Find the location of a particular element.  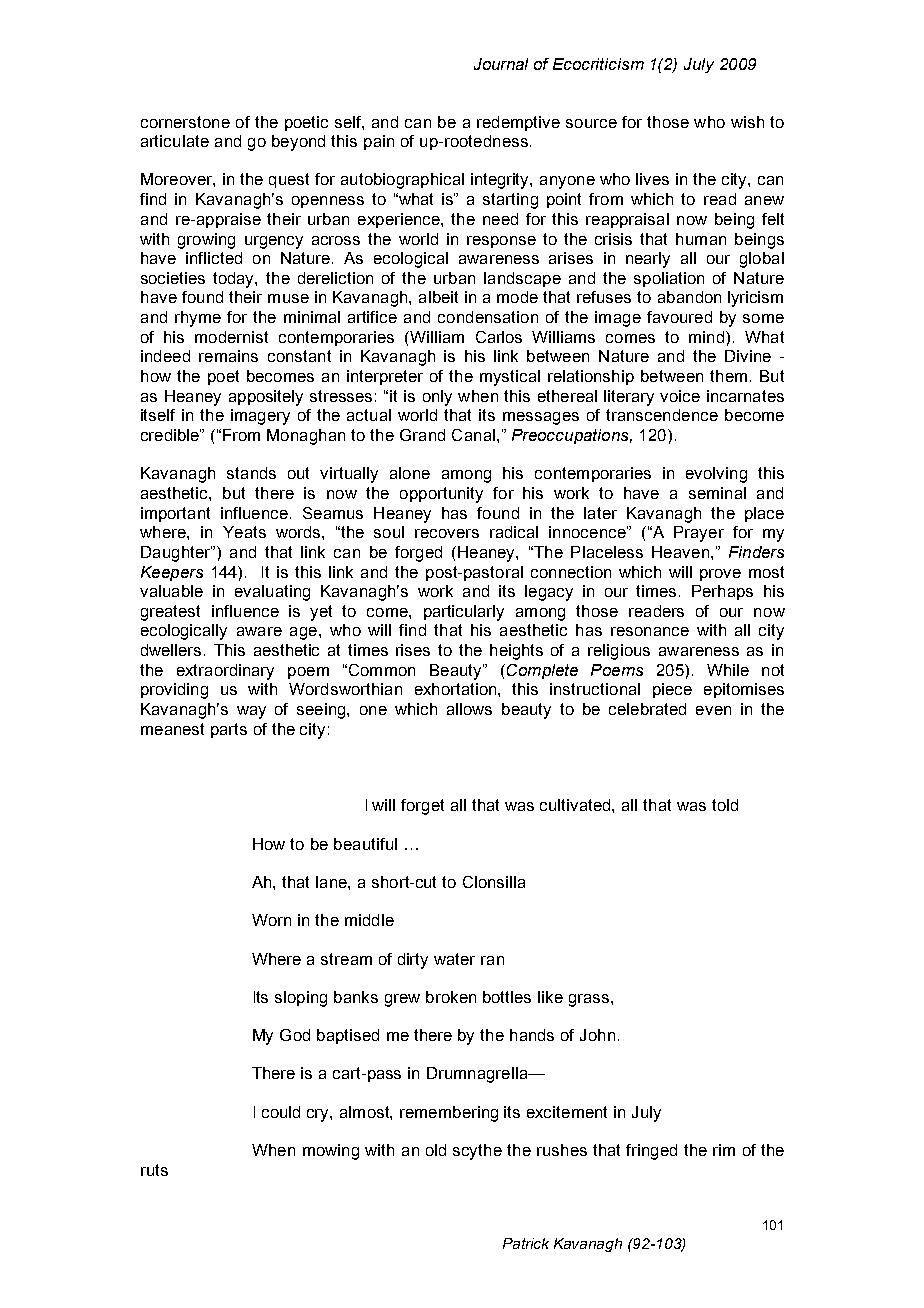

told is located at coordinates (725, 805).
